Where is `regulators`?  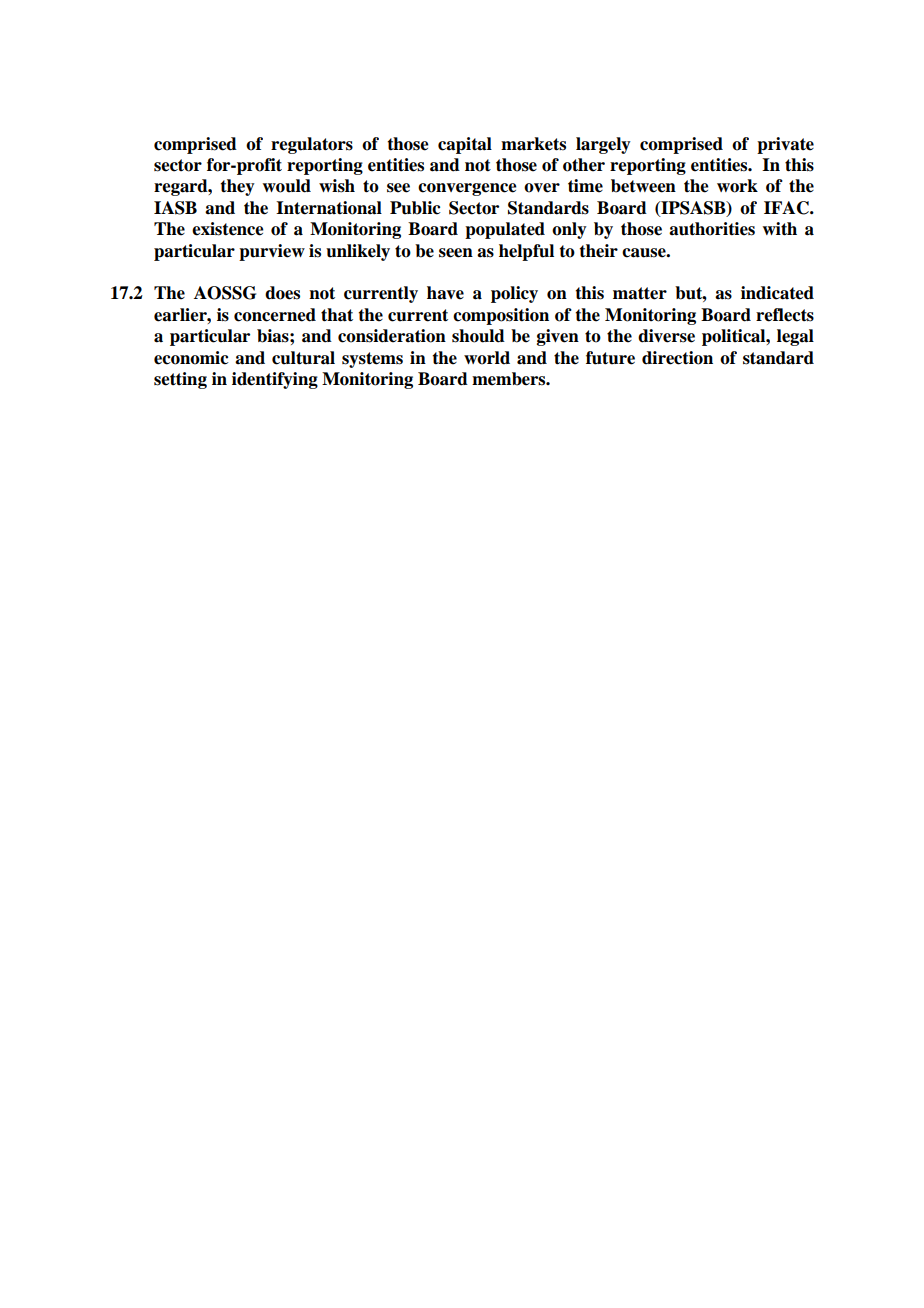 regulators is located at coordinates (312, 145).
